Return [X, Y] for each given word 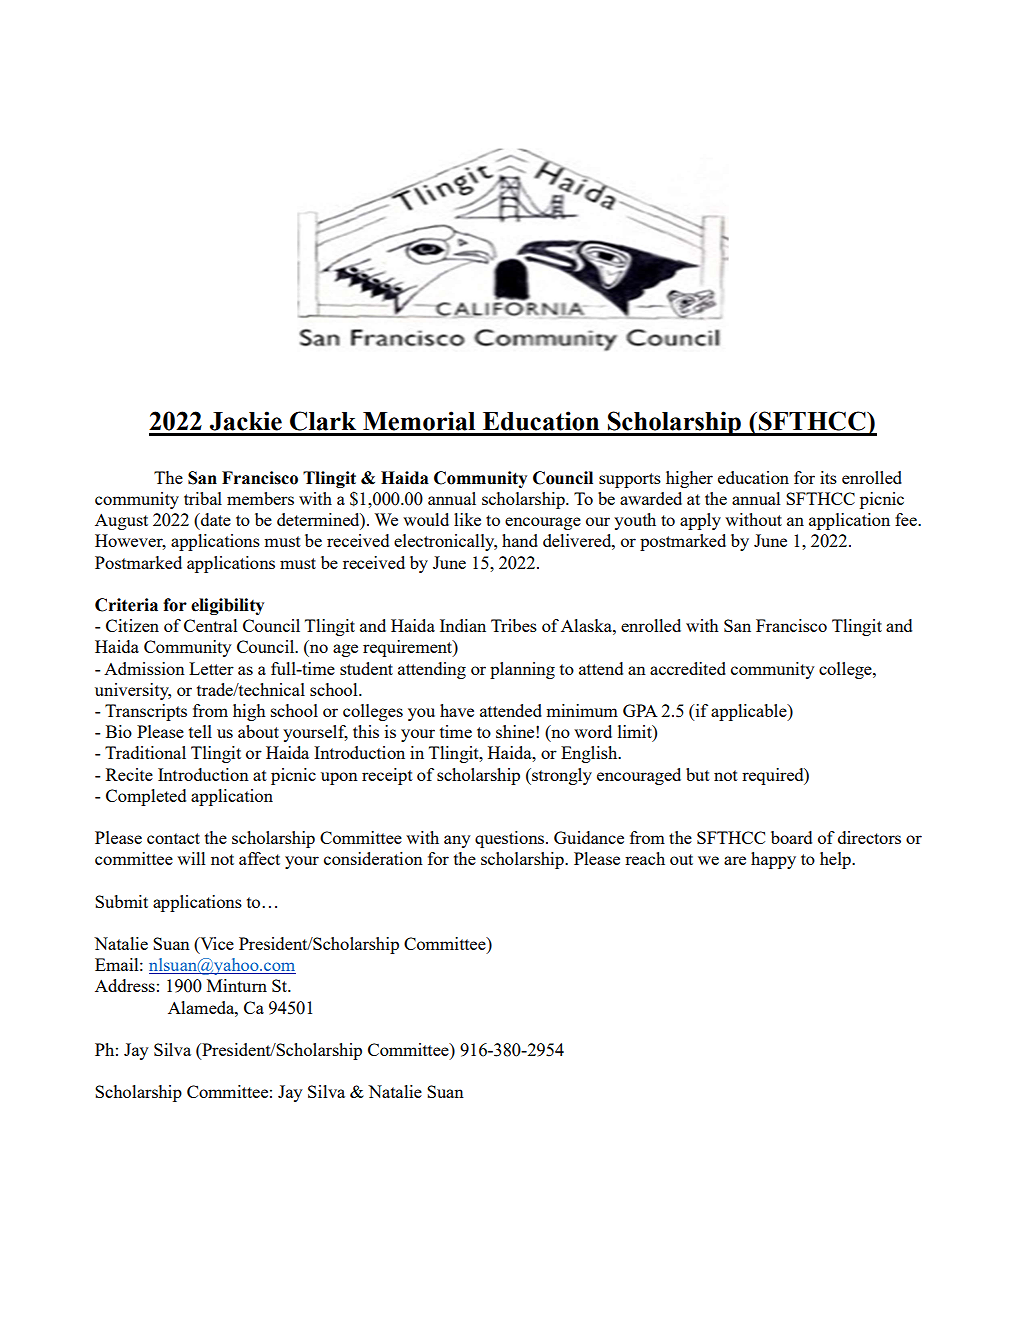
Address [125, 985]
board [791, 837]
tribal [203, 498]
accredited [688, 668]
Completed [146, 797]
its [828, 477]
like [467, 519]
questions [511, 839]
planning [522, 670]
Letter [211, 668]
